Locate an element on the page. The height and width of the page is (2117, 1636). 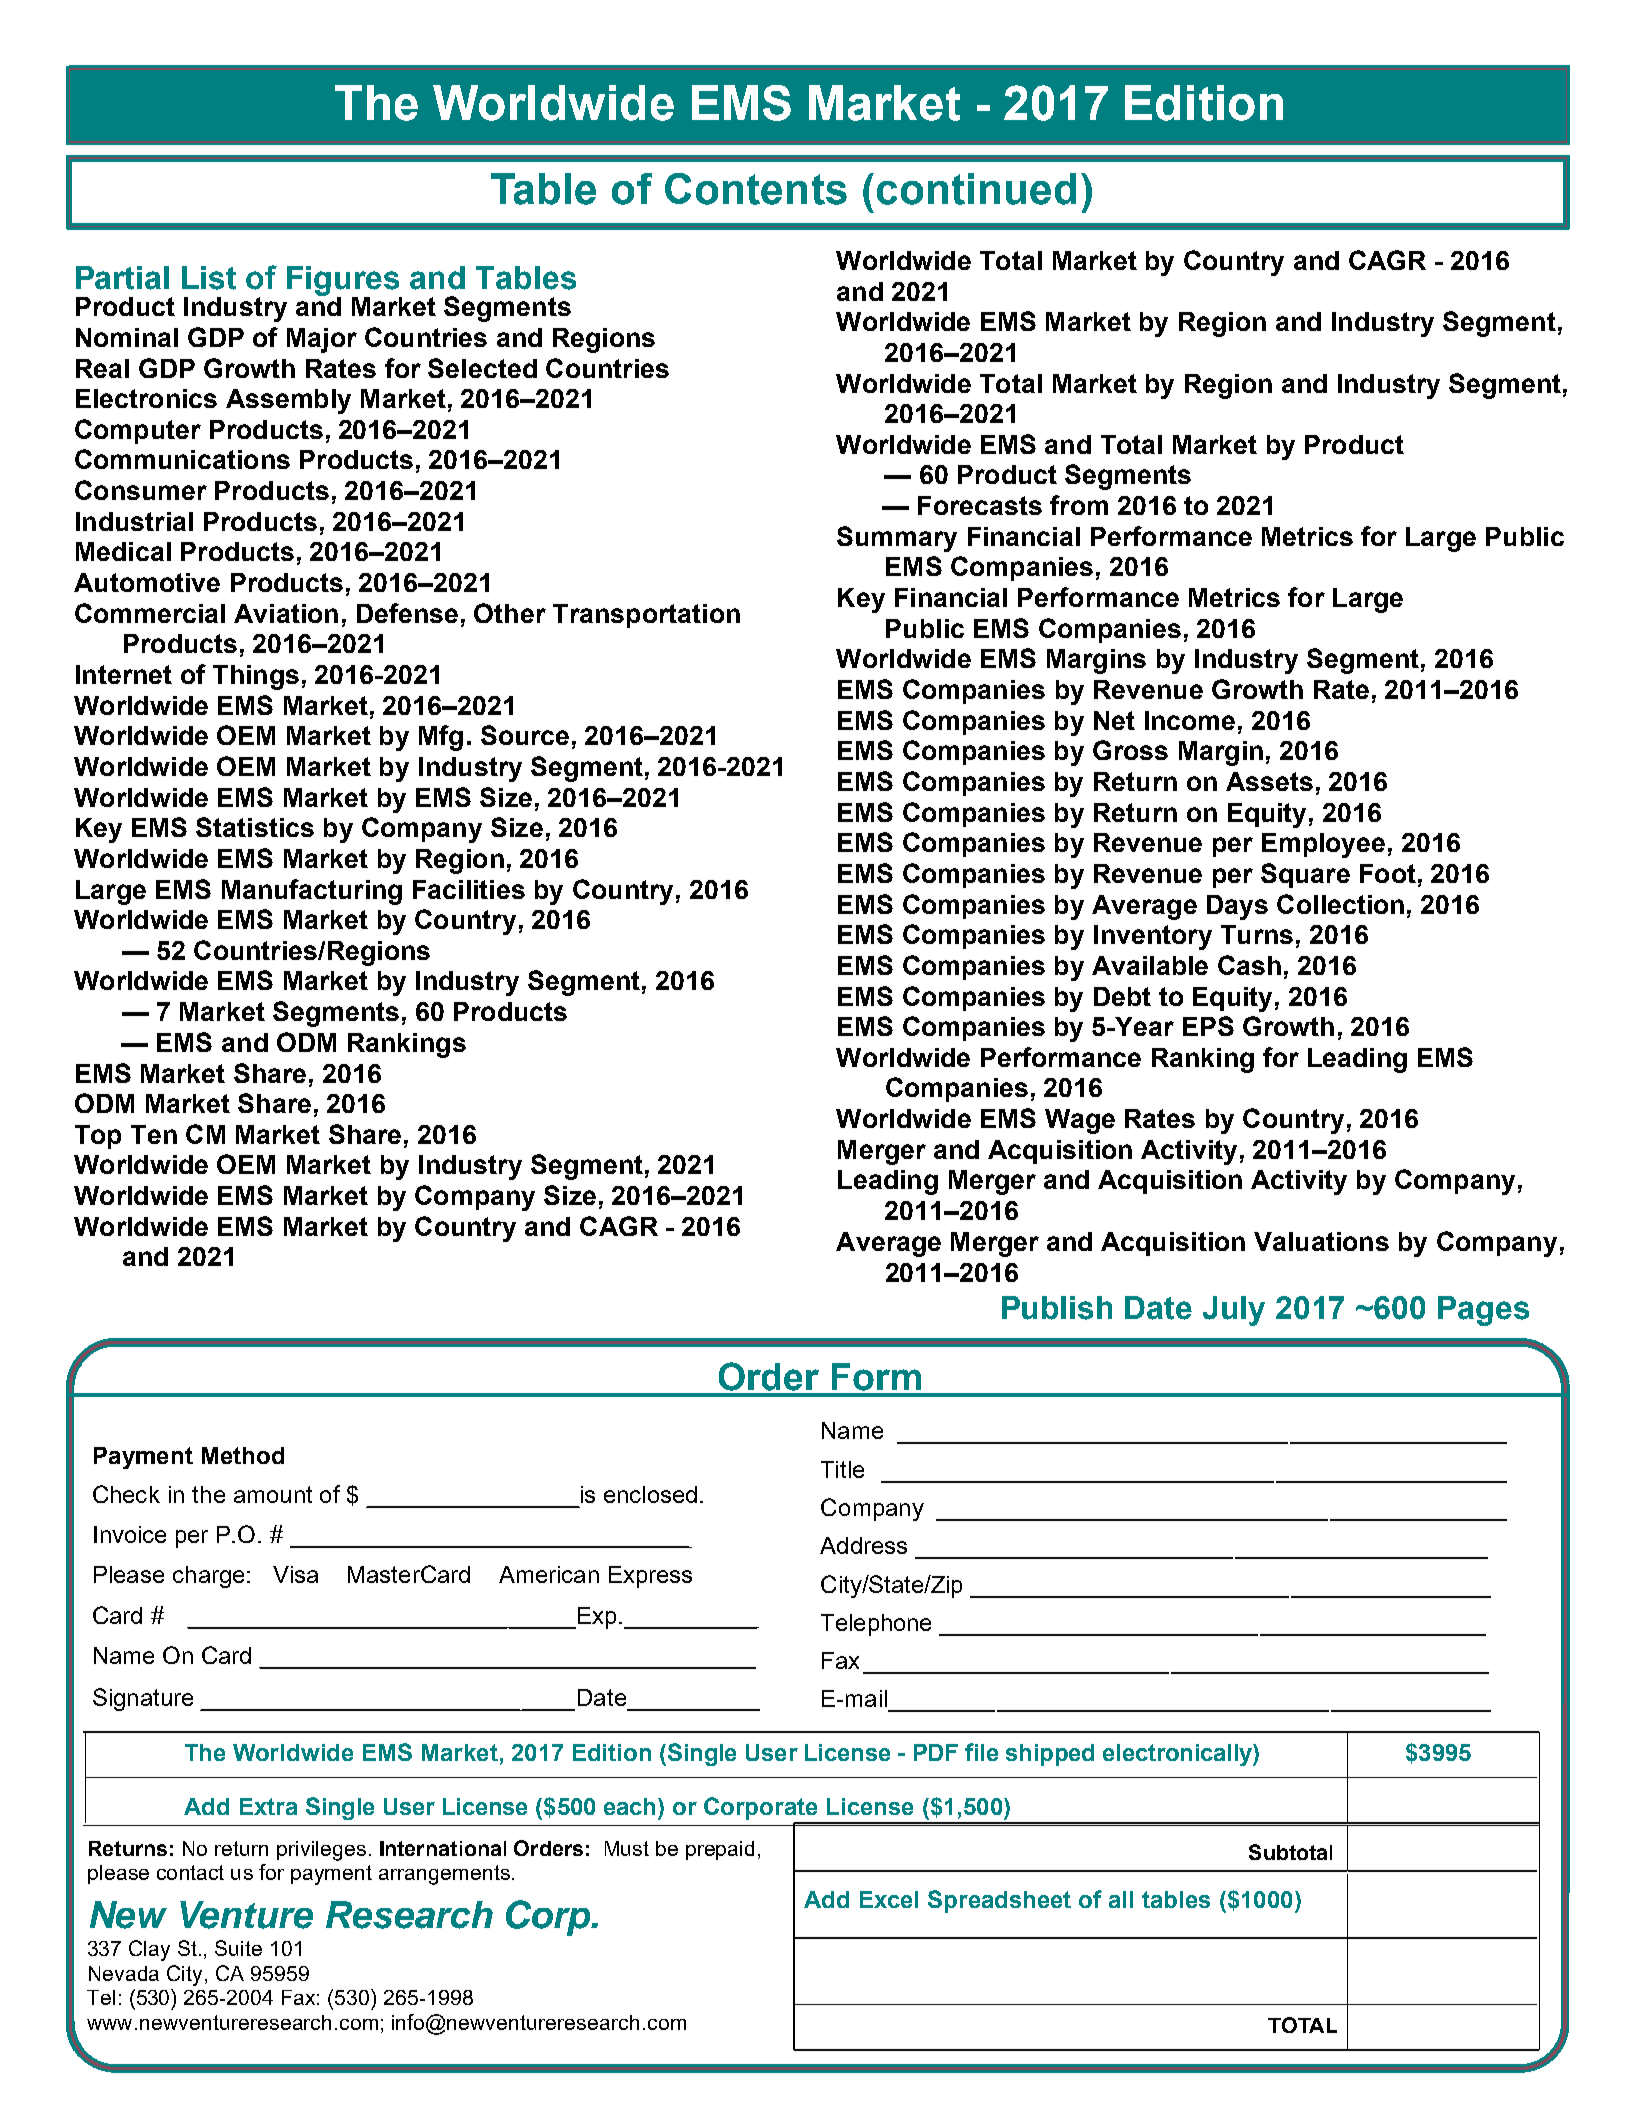
continued is located at coordinates (976, 189).
